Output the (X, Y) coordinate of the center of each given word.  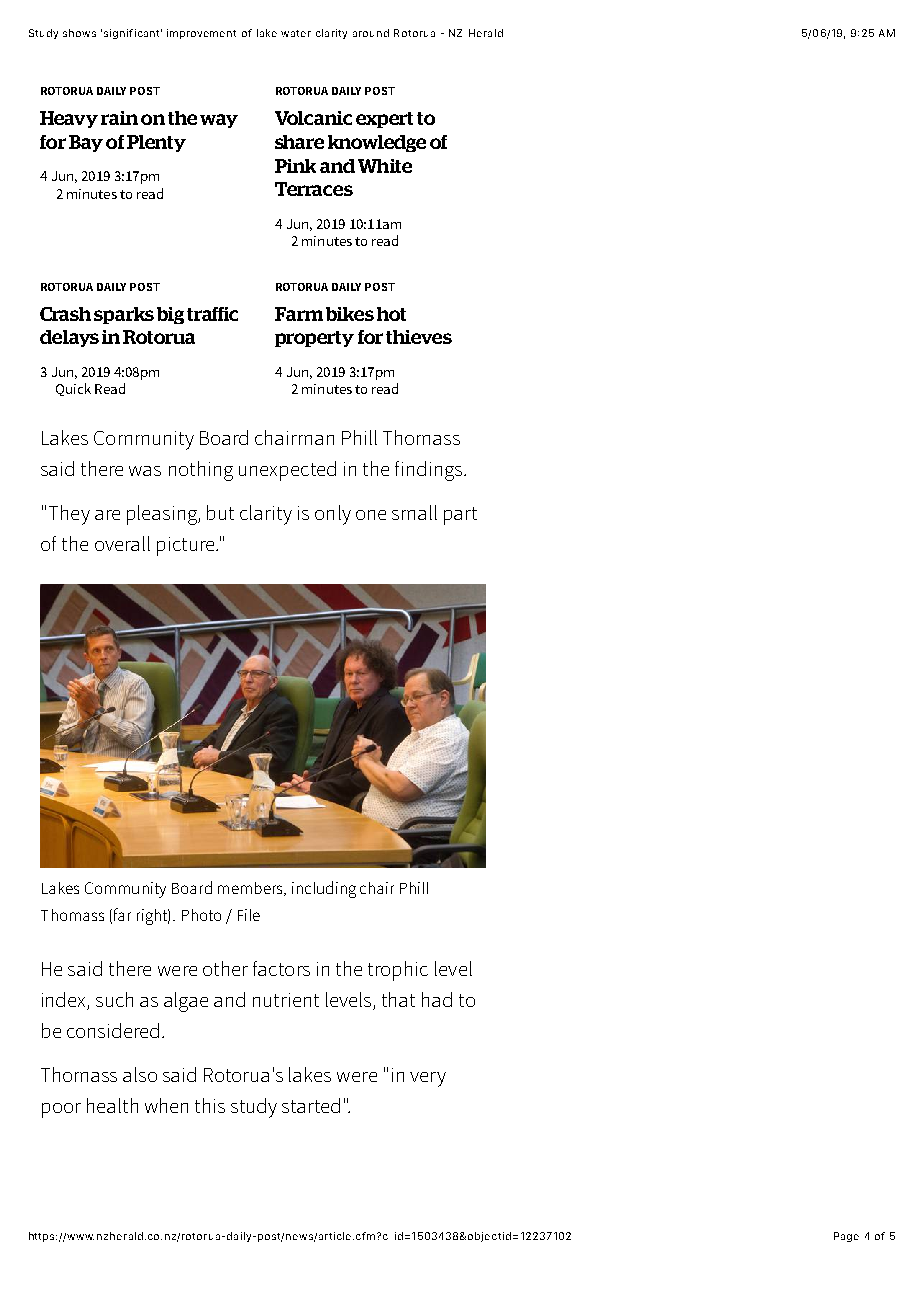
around (371, 33)
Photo (201, 915)
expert (384, 120)
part (460, 516)
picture (187, 546)
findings (430, 471)
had (437, 999)
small (414, 512)
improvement (201, 34)
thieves (419, 337)
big (170, 315)
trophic (398, 971)
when (166, 1105)
